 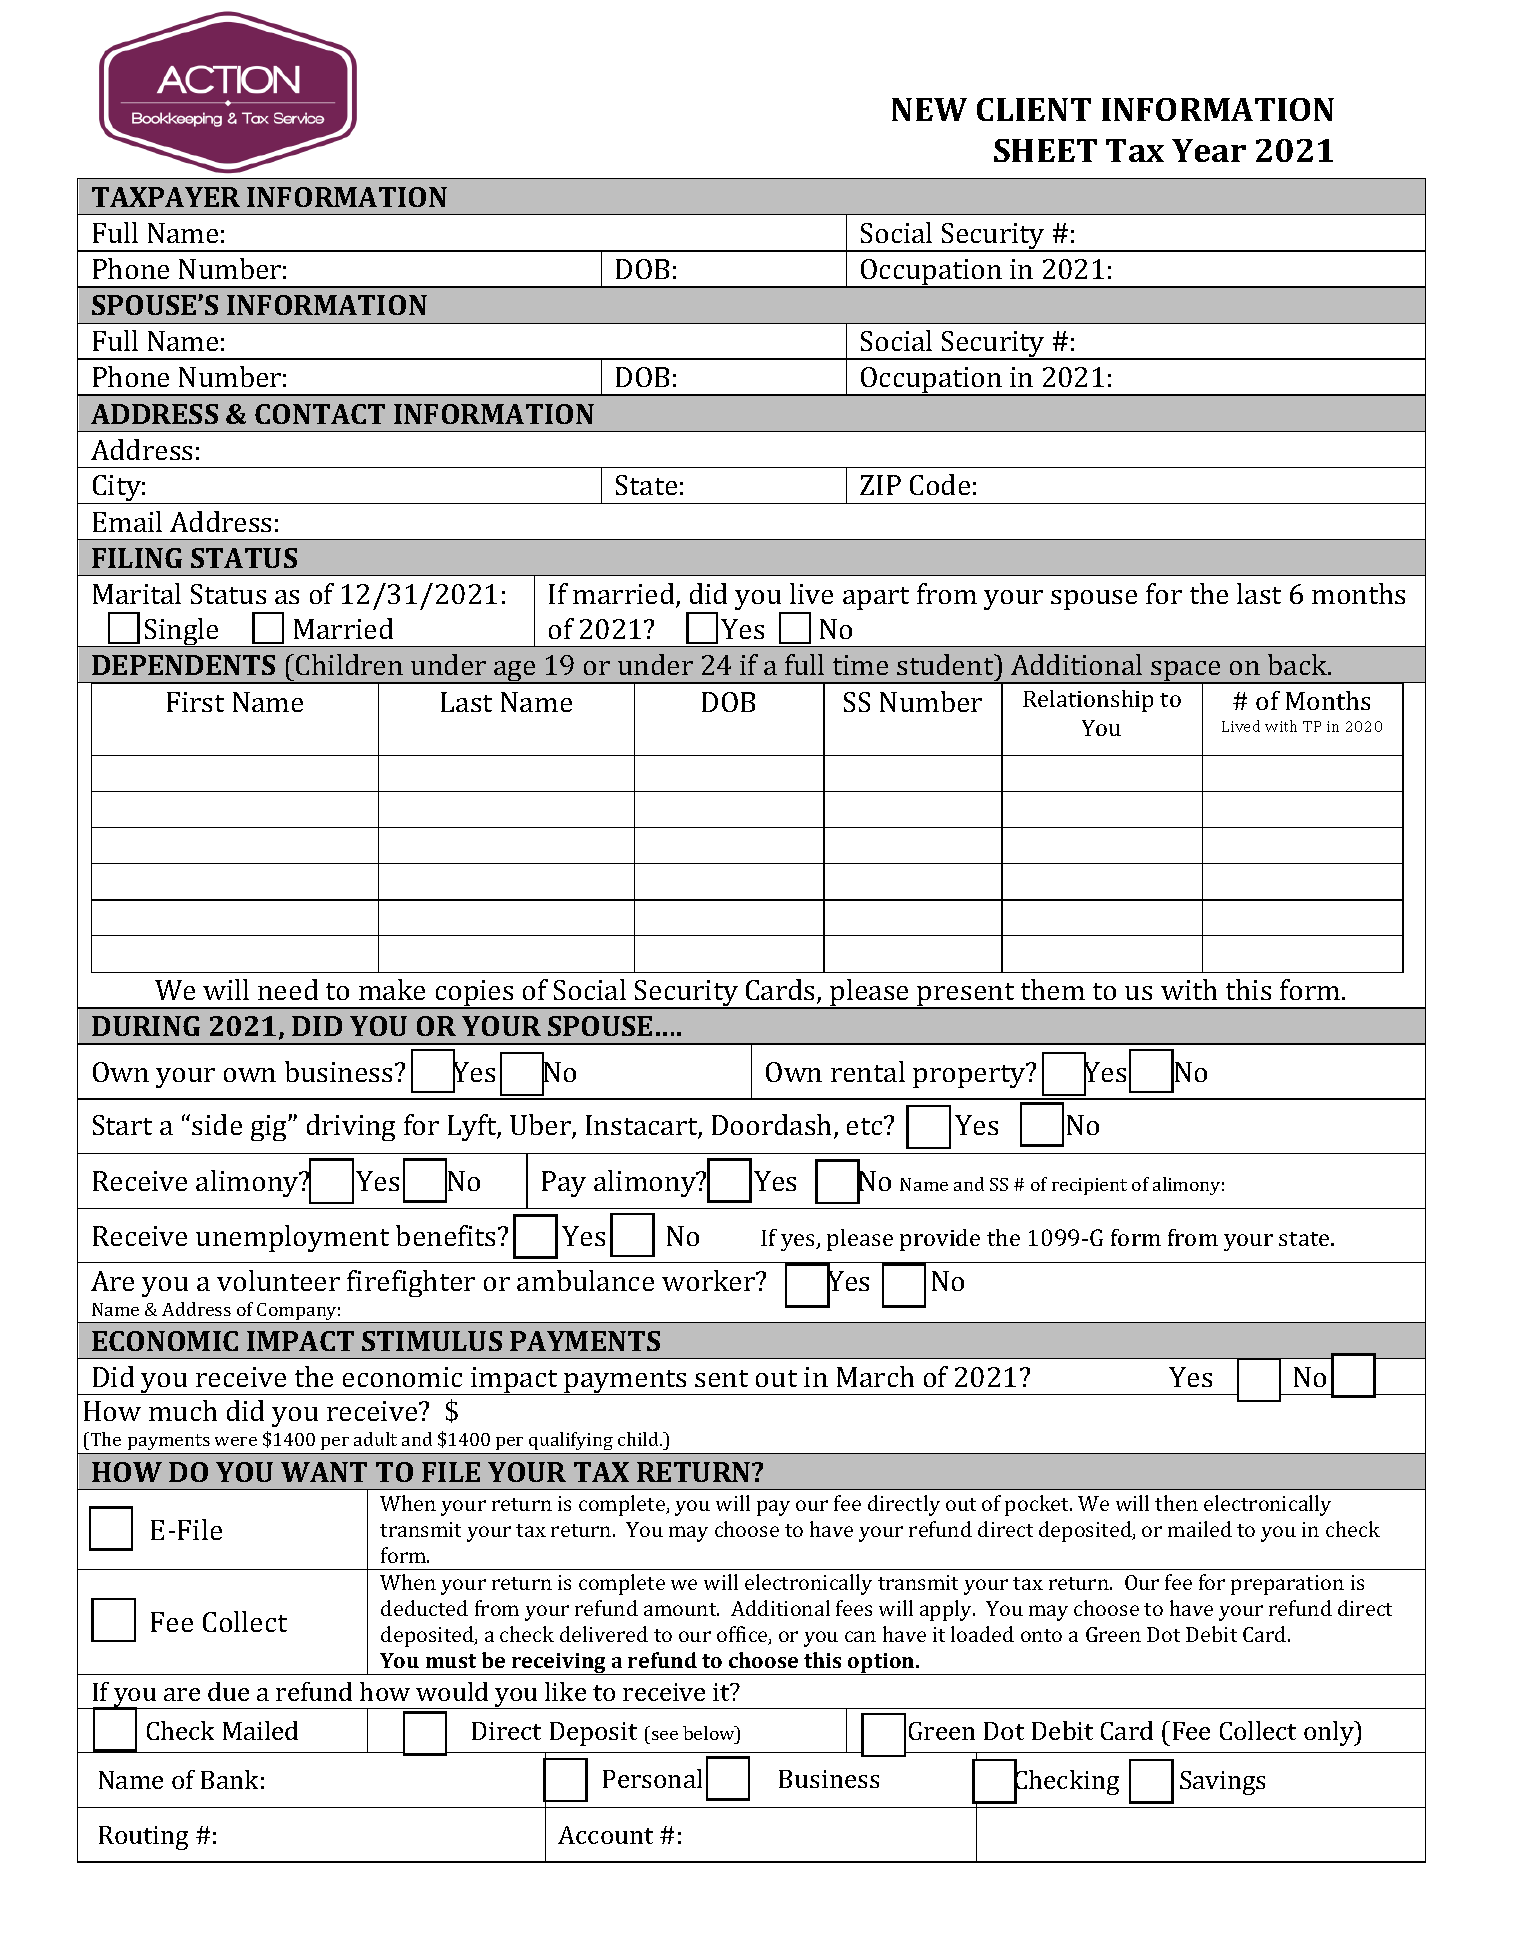 What do you see at coordinates (709, 1280) in the screenshot?
I see `worker` at bounding box center [709, 1280].
